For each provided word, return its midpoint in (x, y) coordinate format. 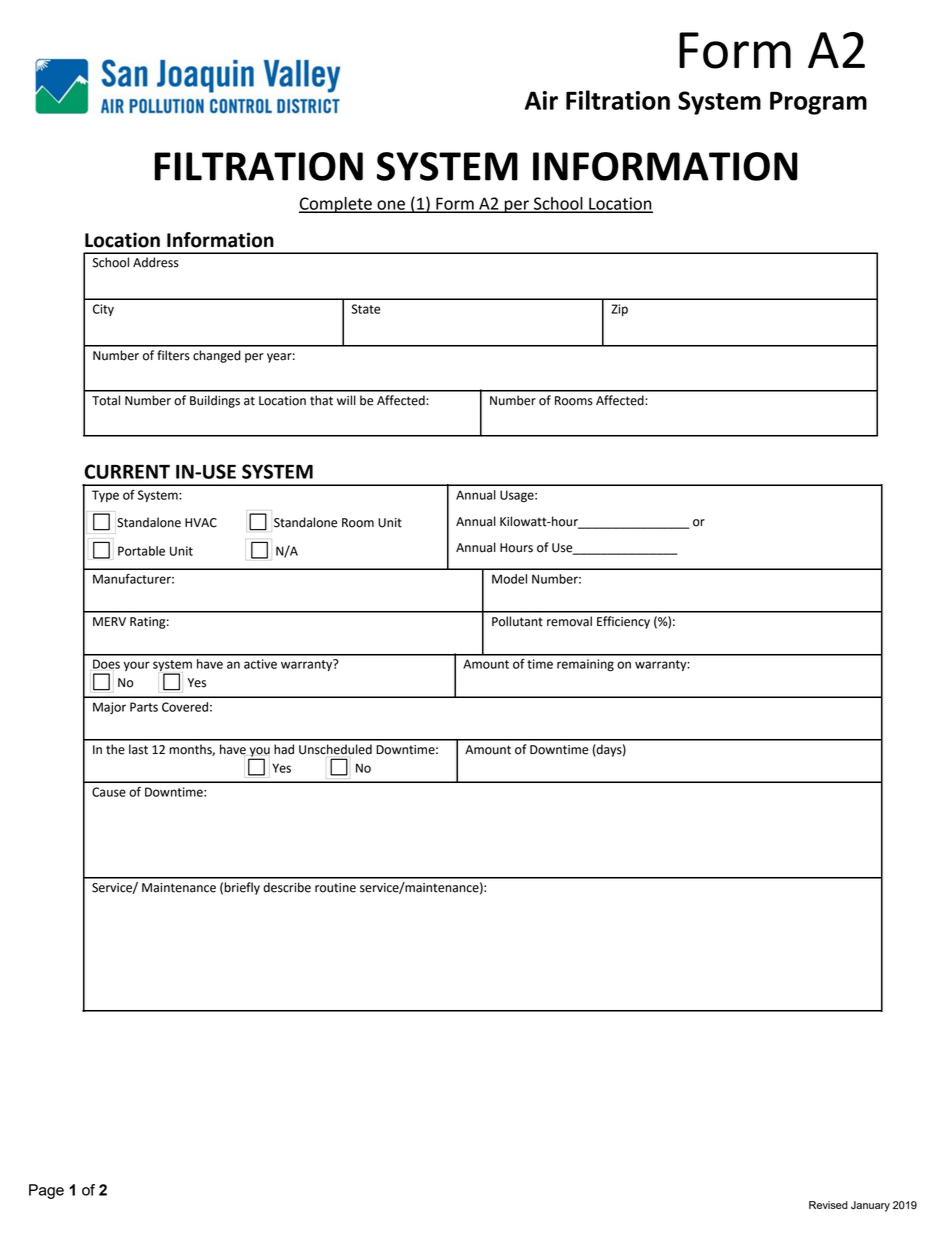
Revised (828, 1205)
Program (818, 103)
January (870, 1206)
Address (156, 262)
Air (541, 100)
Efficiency (623, 622)
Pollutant (517, 621)
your (136, 666)
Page (46, 1191)
